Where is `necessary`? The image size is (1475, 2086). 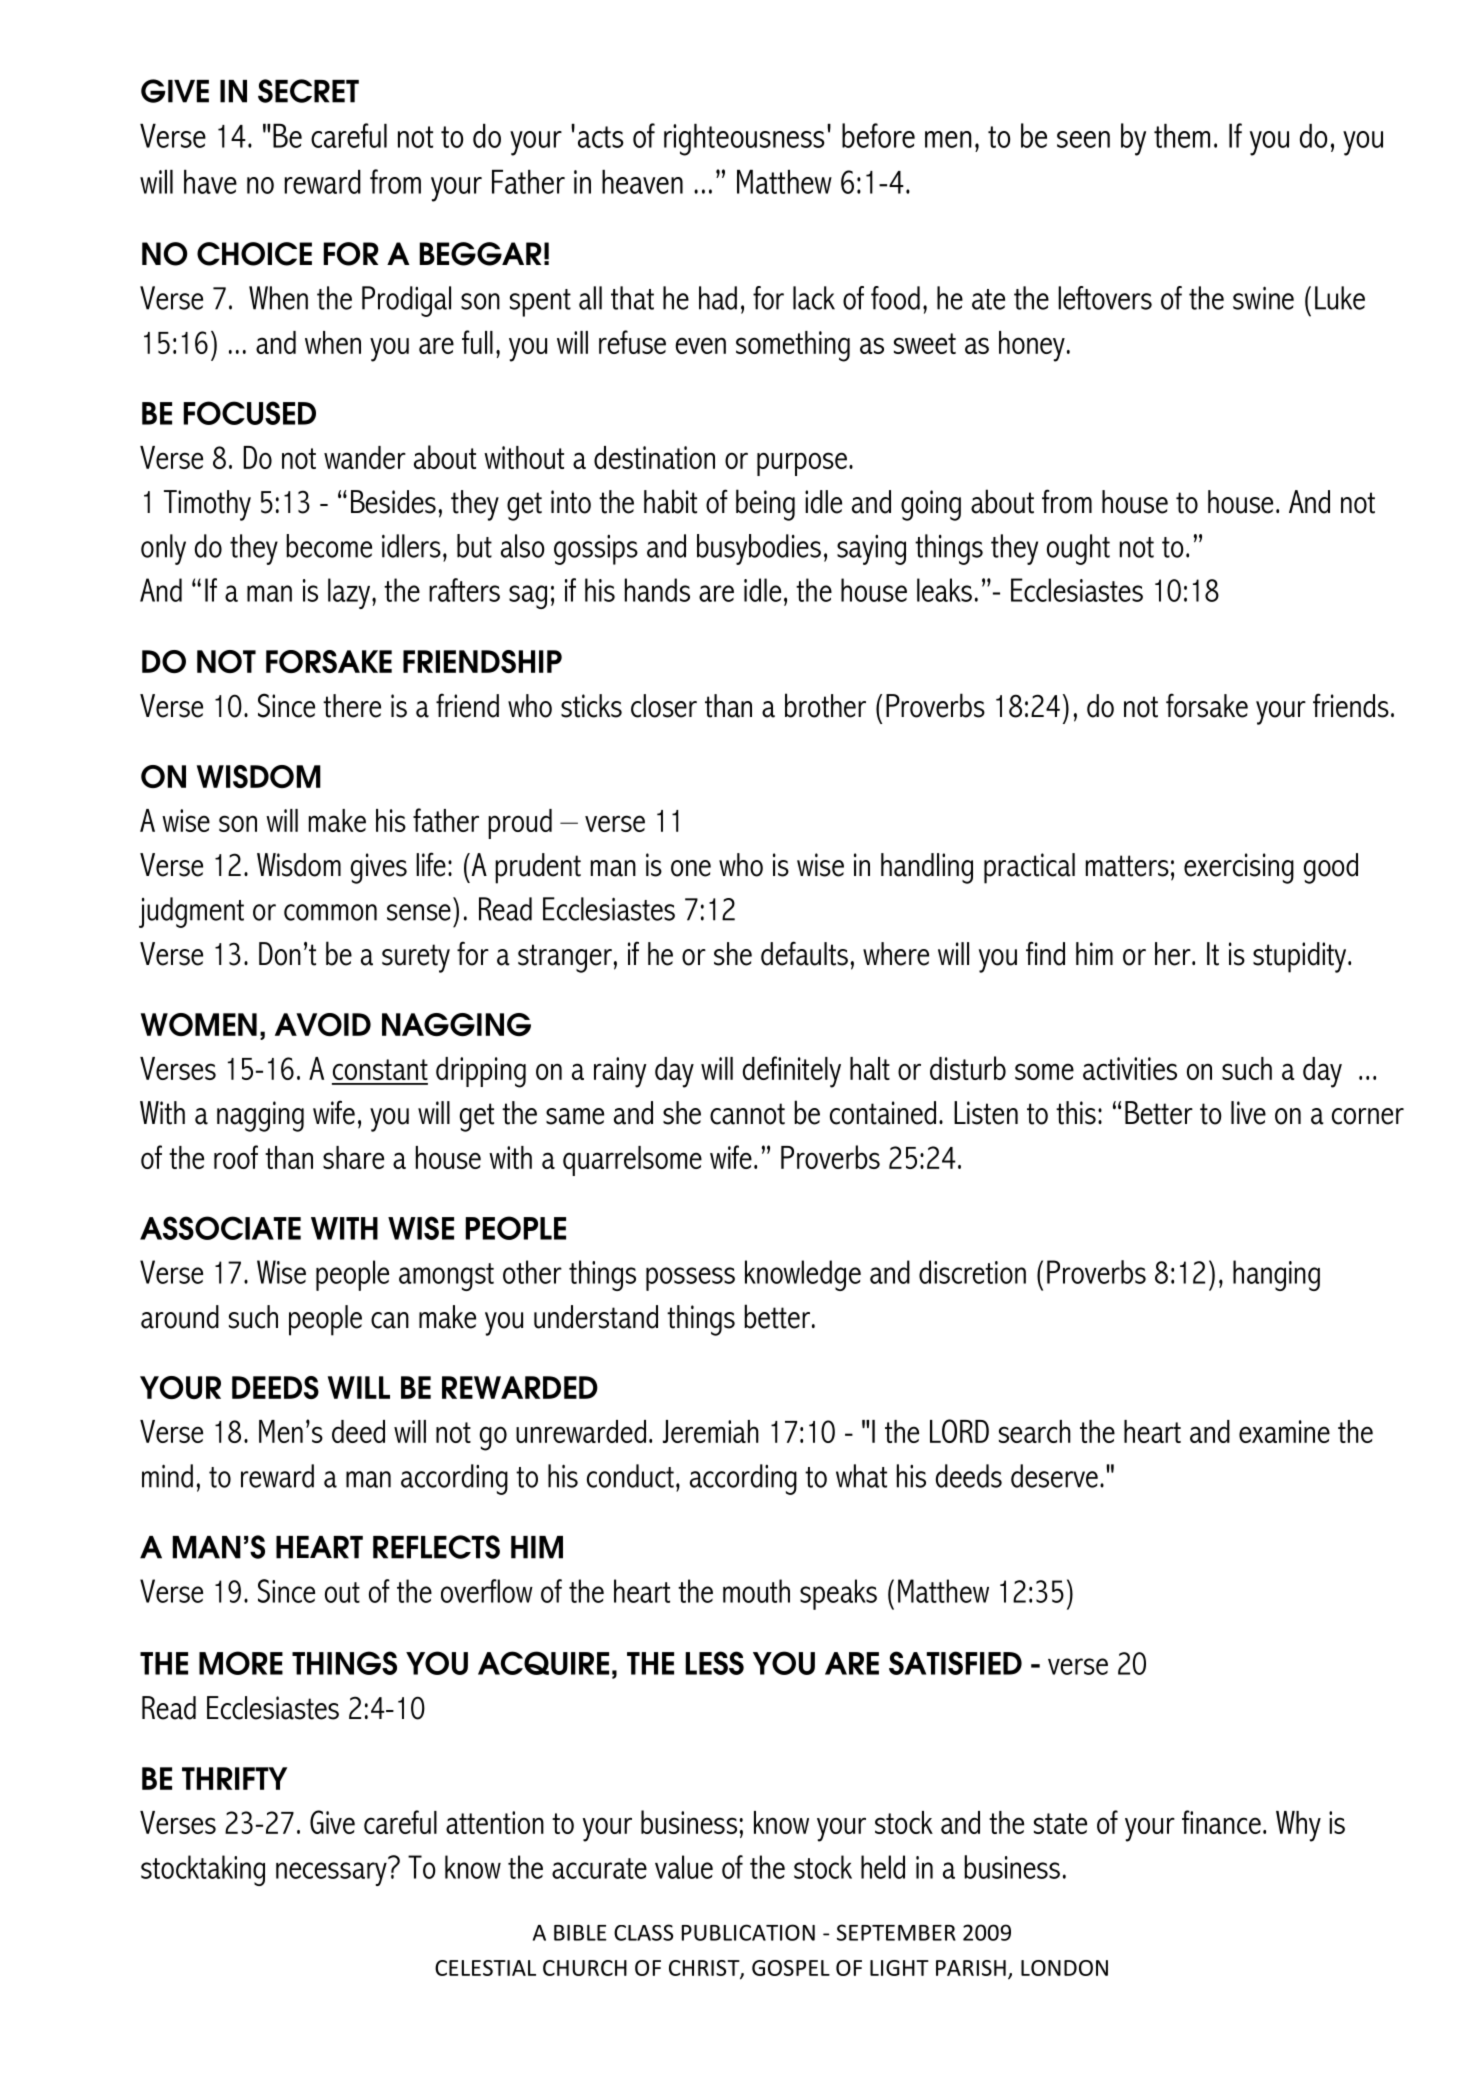 necessary is located at coordinates (331, 1874).
